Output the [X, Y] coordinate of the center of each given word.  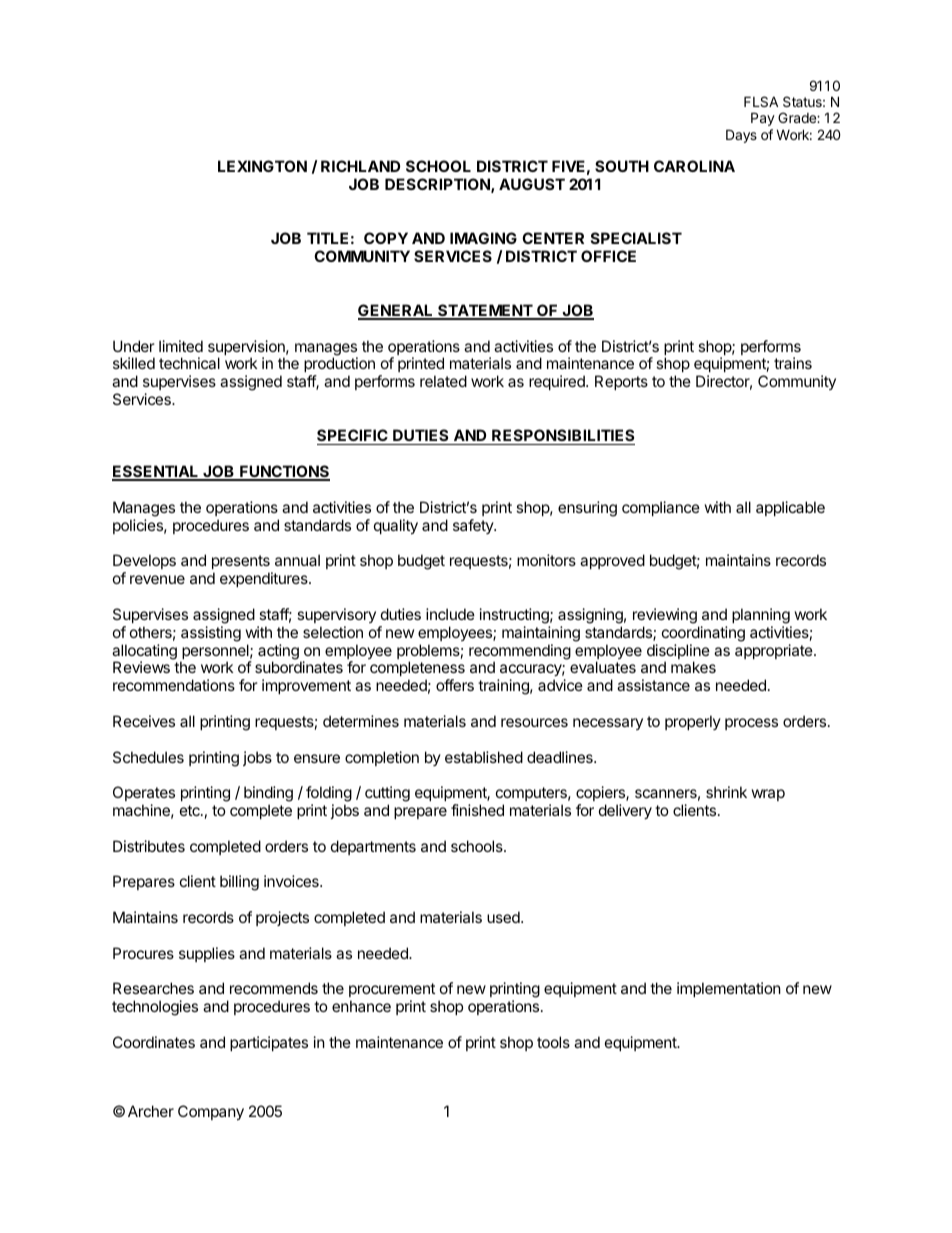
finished [477, 810]
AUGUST [532, 184]
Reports [621, 382]
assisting [211, 634]
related [443, 381]
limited [181, 346]
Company [211, 1112]
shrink [726, 792]
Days [741, 136]
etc [191, 810]
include [450, 614]
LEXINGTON [262, 166]
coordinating [703, 634]
